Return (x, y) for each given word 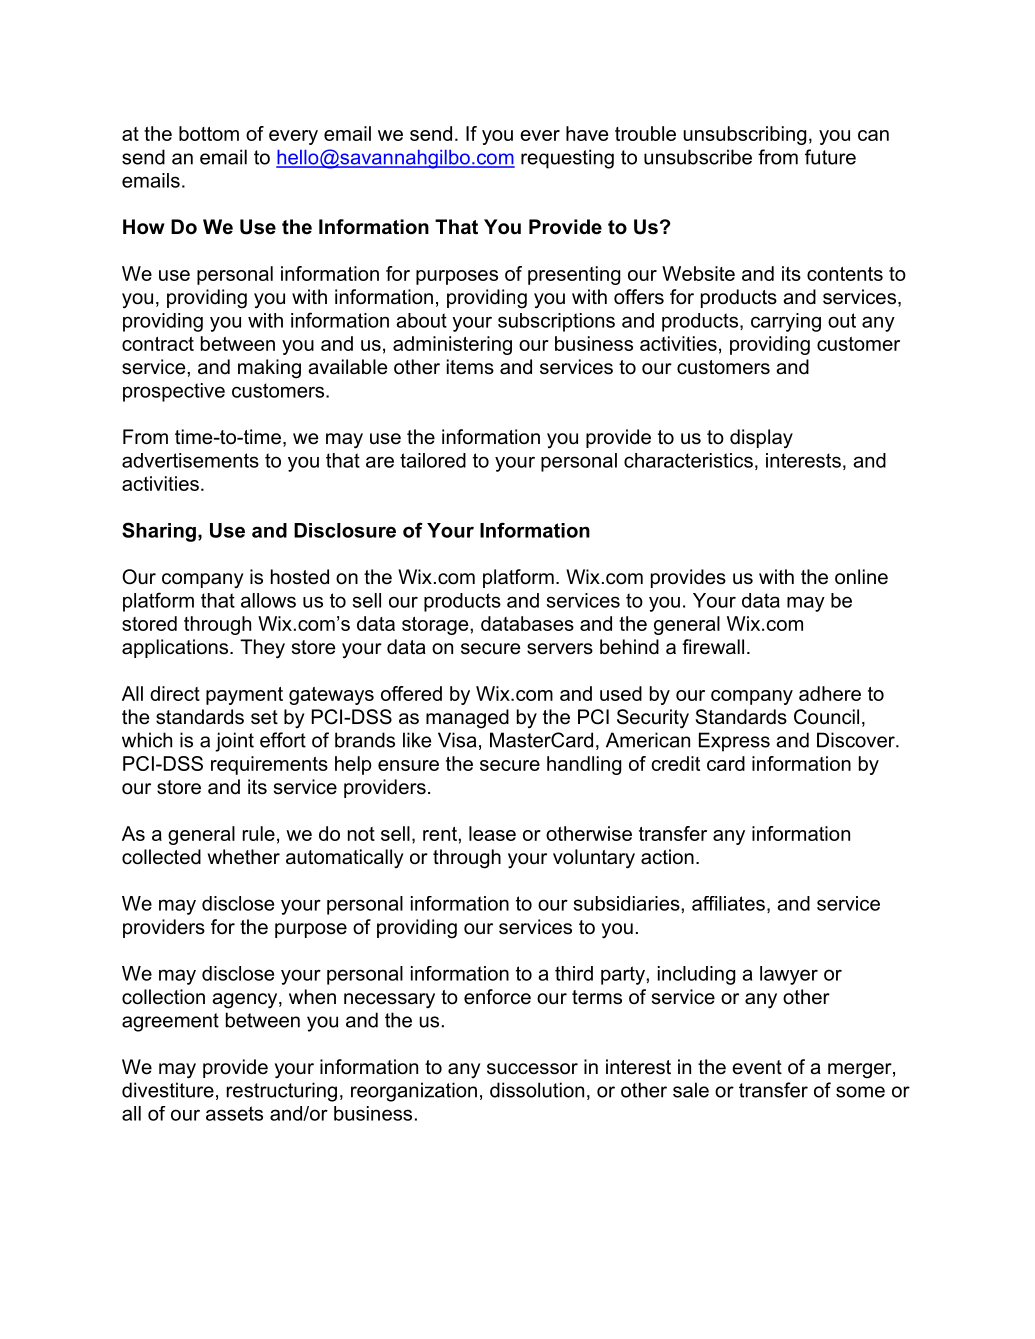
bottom (209, 133)
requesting (567, 159)
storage (436, 626)
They (262, 649)
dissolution (537, 1090)
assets (234, 1113)
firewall (713, 647)
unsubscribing (744, 135)
